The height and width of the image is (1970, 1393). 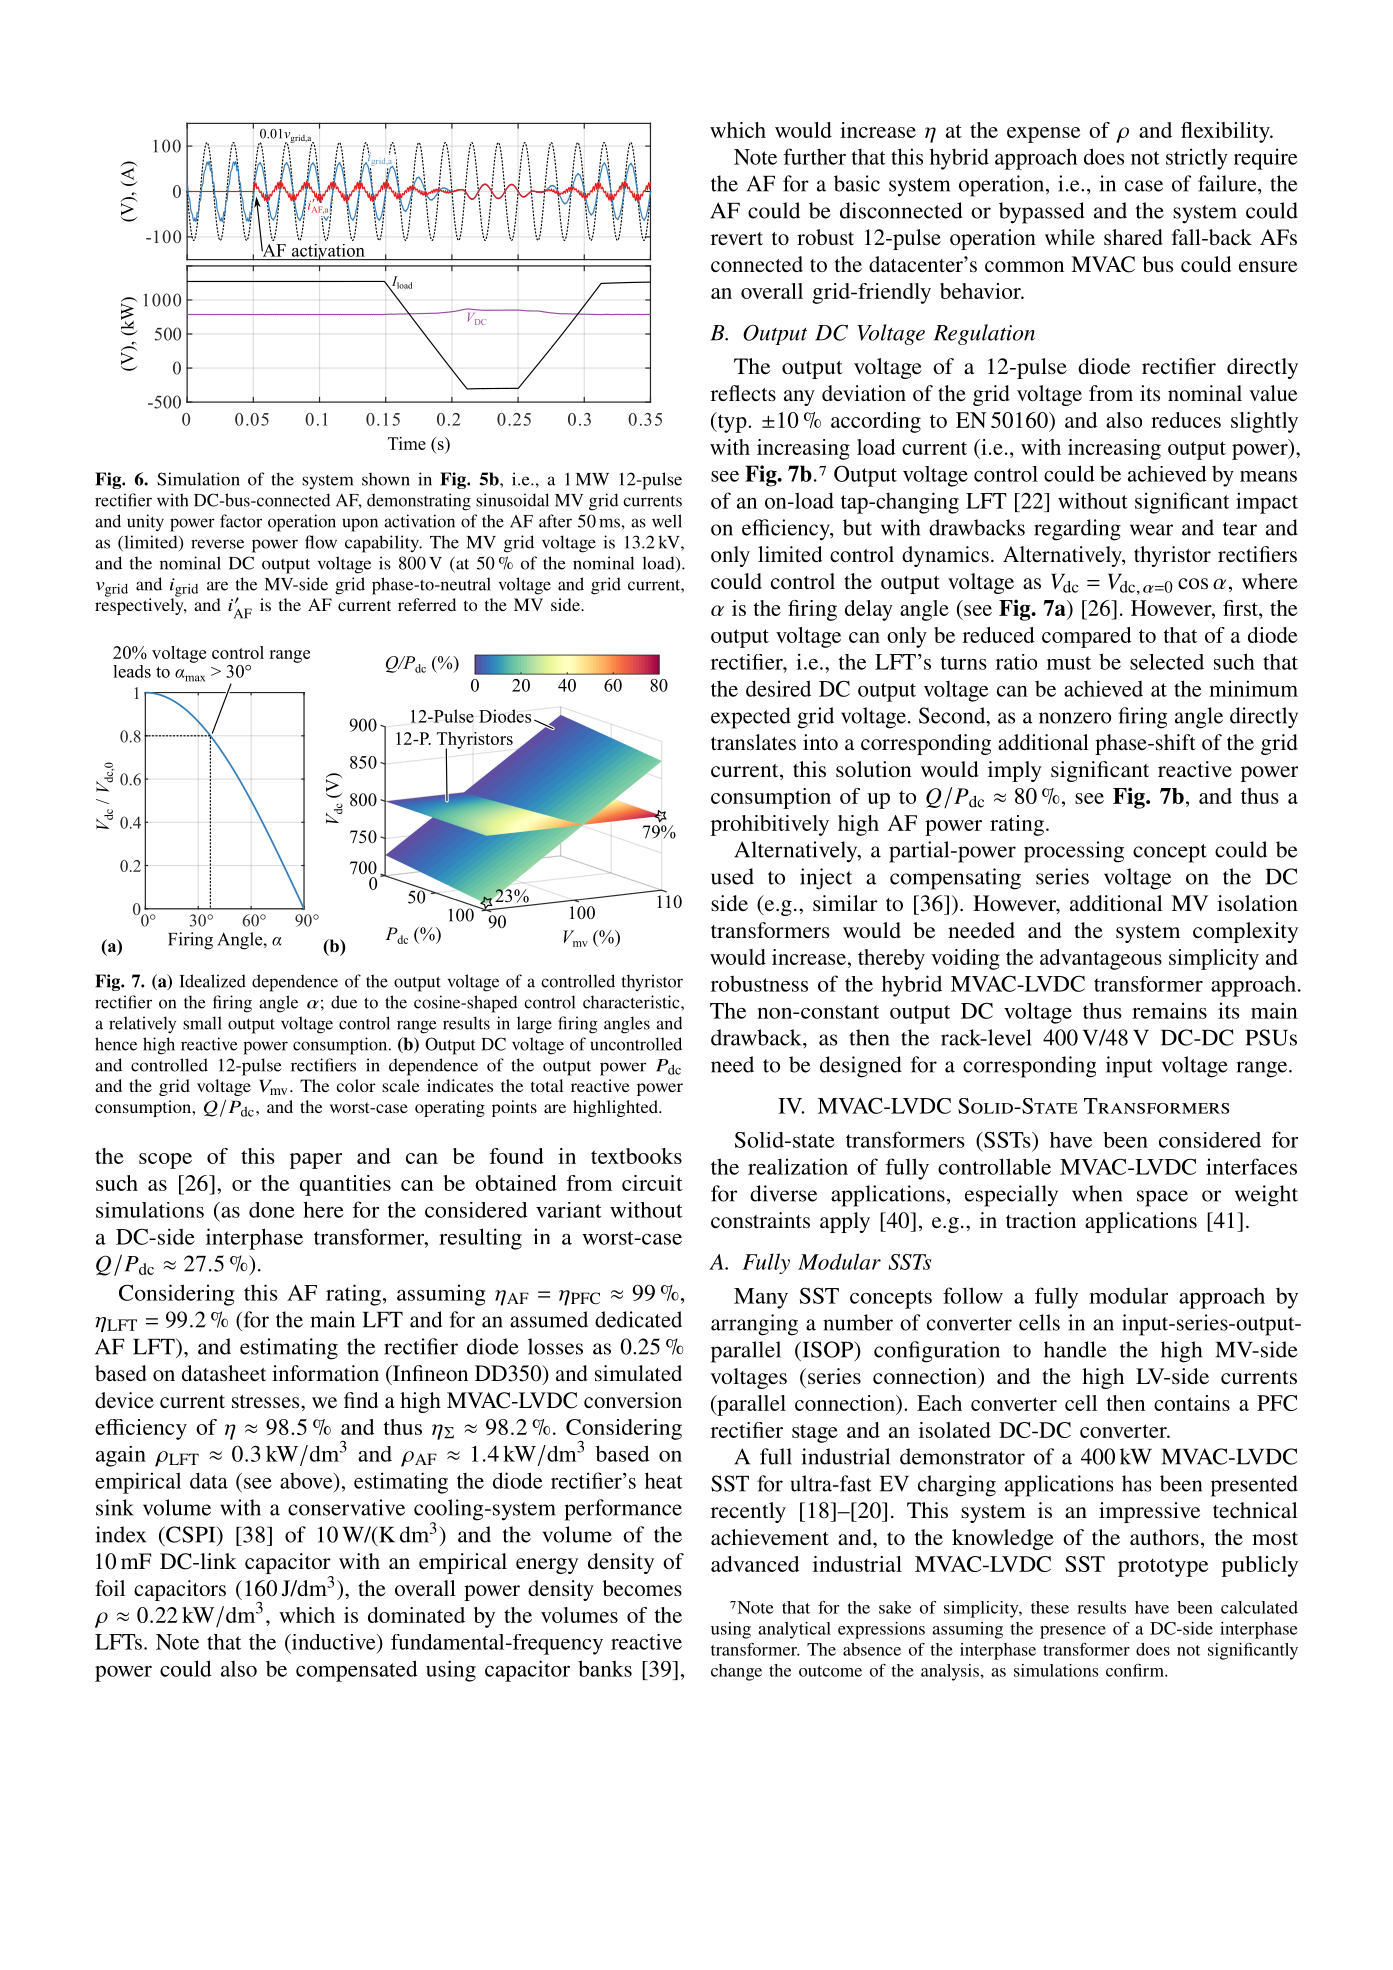 I want to click on wear, so click(x=1151, y=530).
